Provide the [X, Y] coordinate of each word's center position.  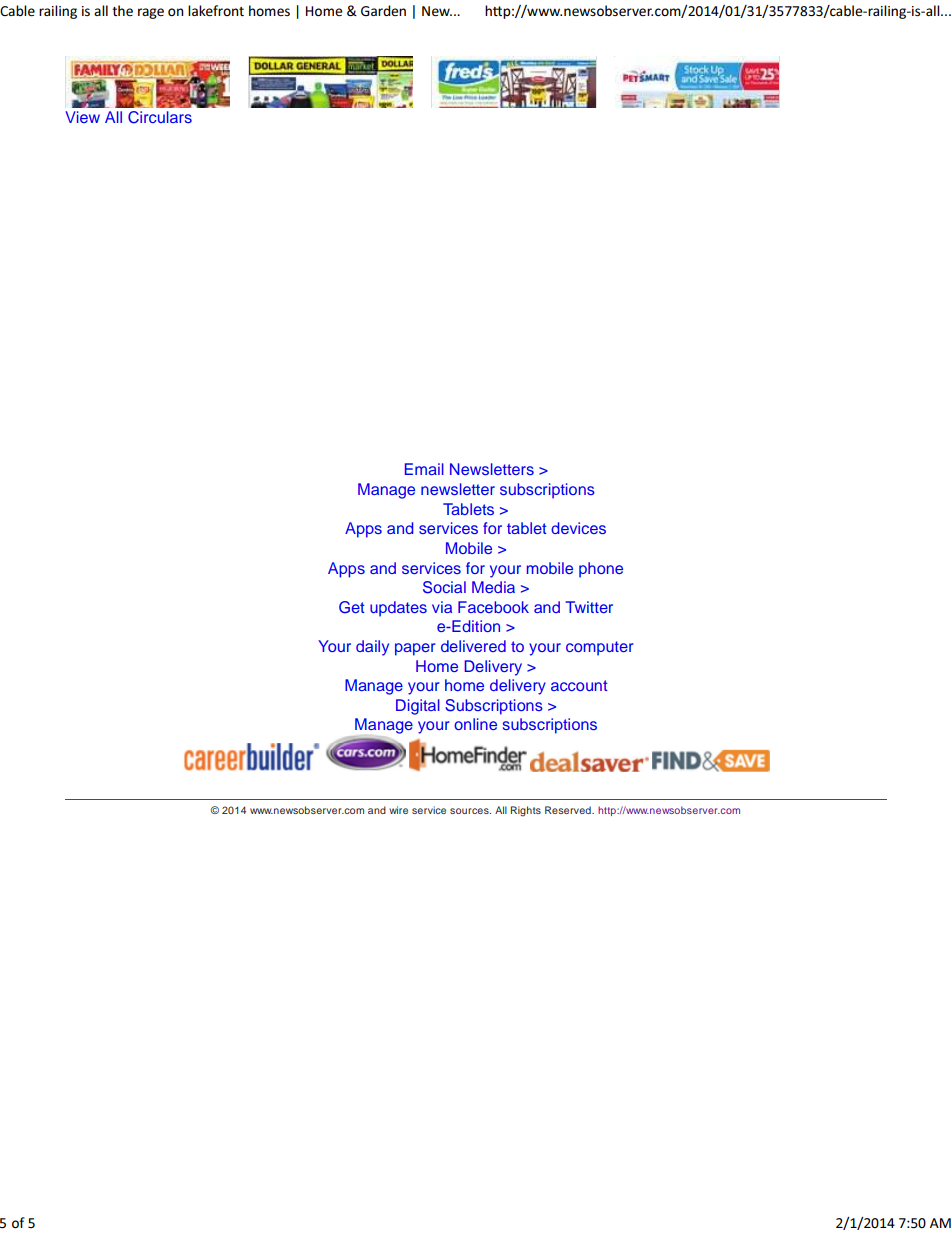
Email [424, 469]
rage [151, 13]
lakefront [216, 10]
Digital [418, 707]
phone [601, 570]
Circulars [160, 117]
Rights [526, 811]
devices [578, 528]
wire [398, 810]
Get [352, 607]
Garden [383, 10]
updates [398, 609]
